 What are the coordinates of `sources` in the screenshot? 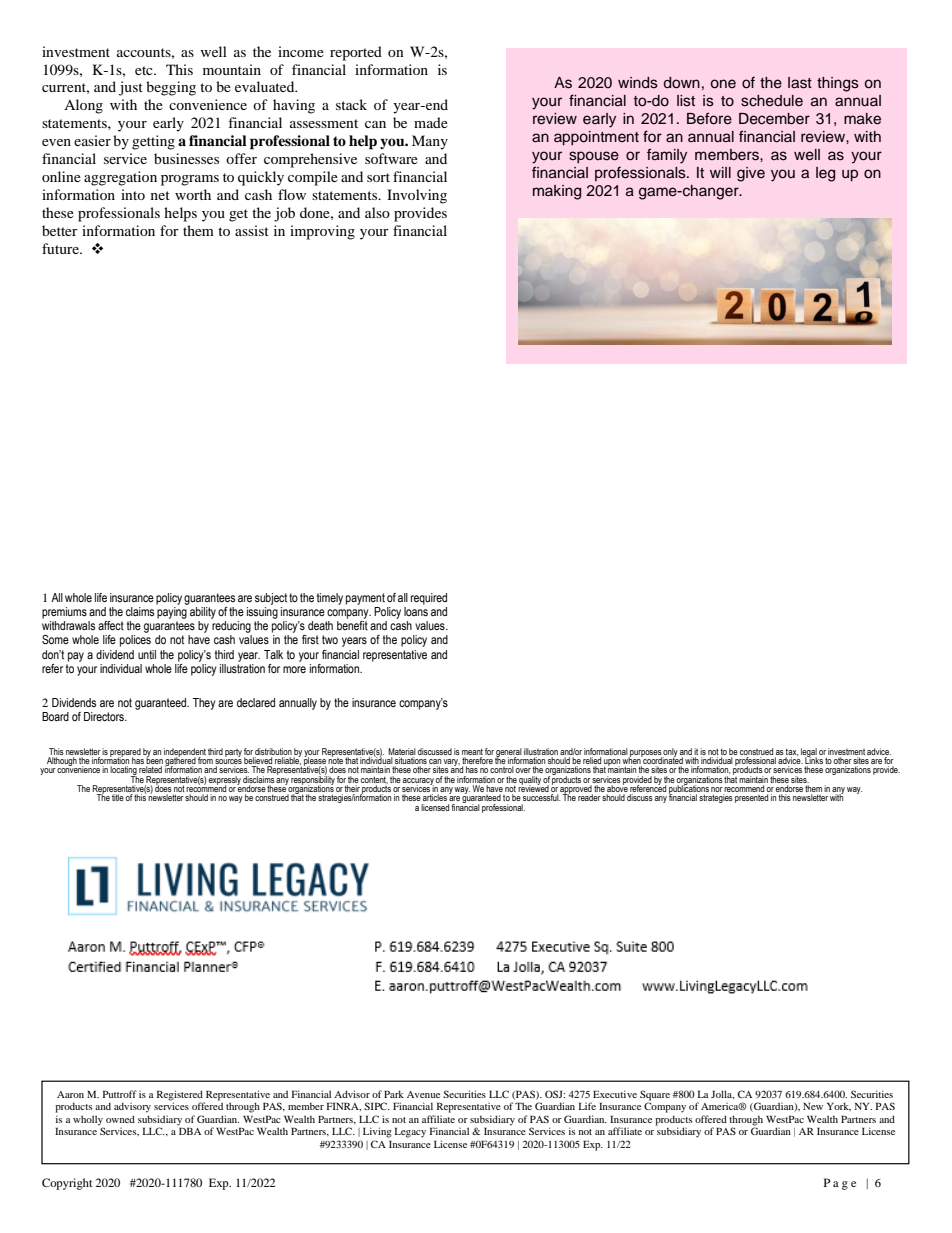 It's located at (228, 763).
